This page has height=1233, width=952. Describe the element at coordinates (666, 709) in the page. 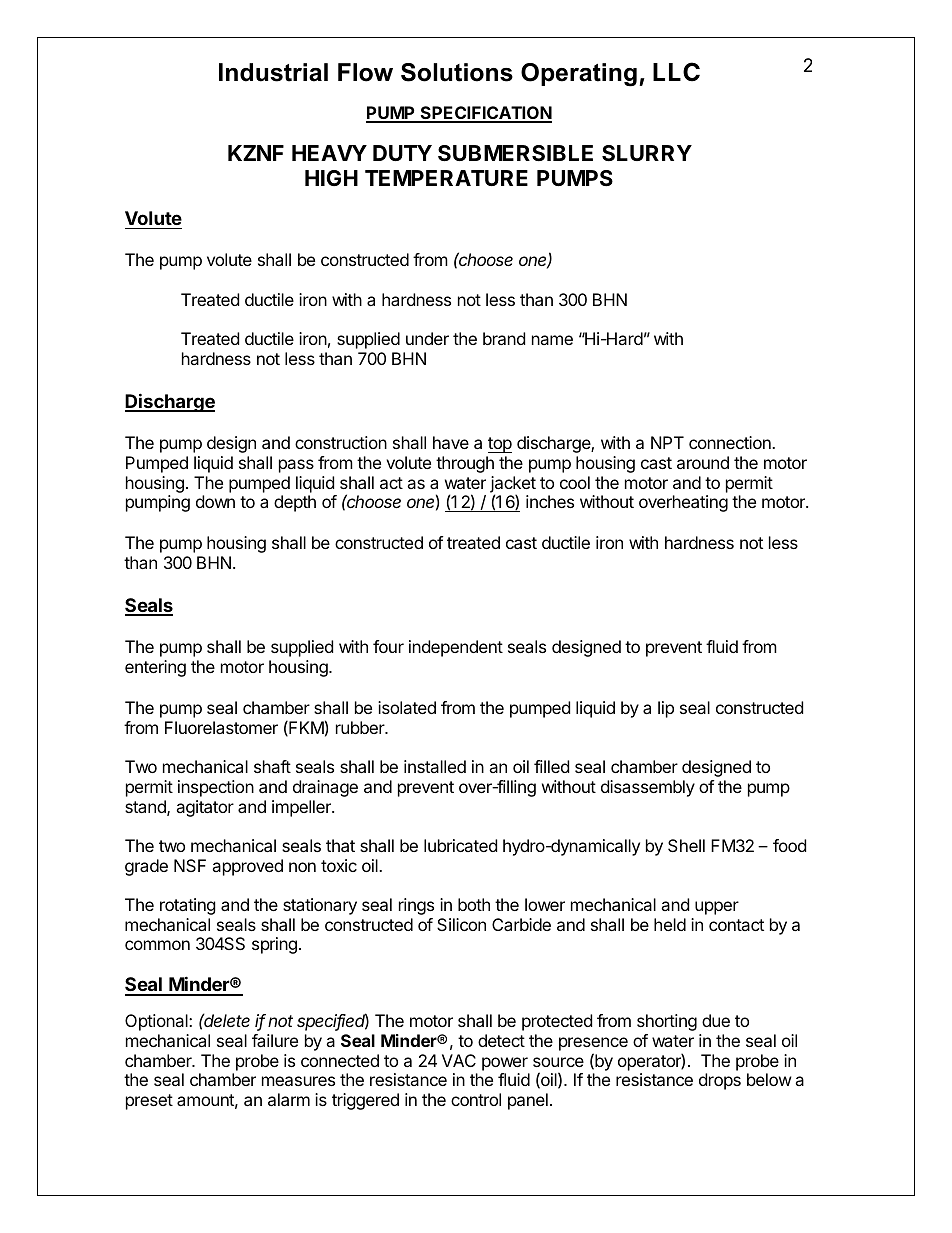

I see `lip` at that location.
